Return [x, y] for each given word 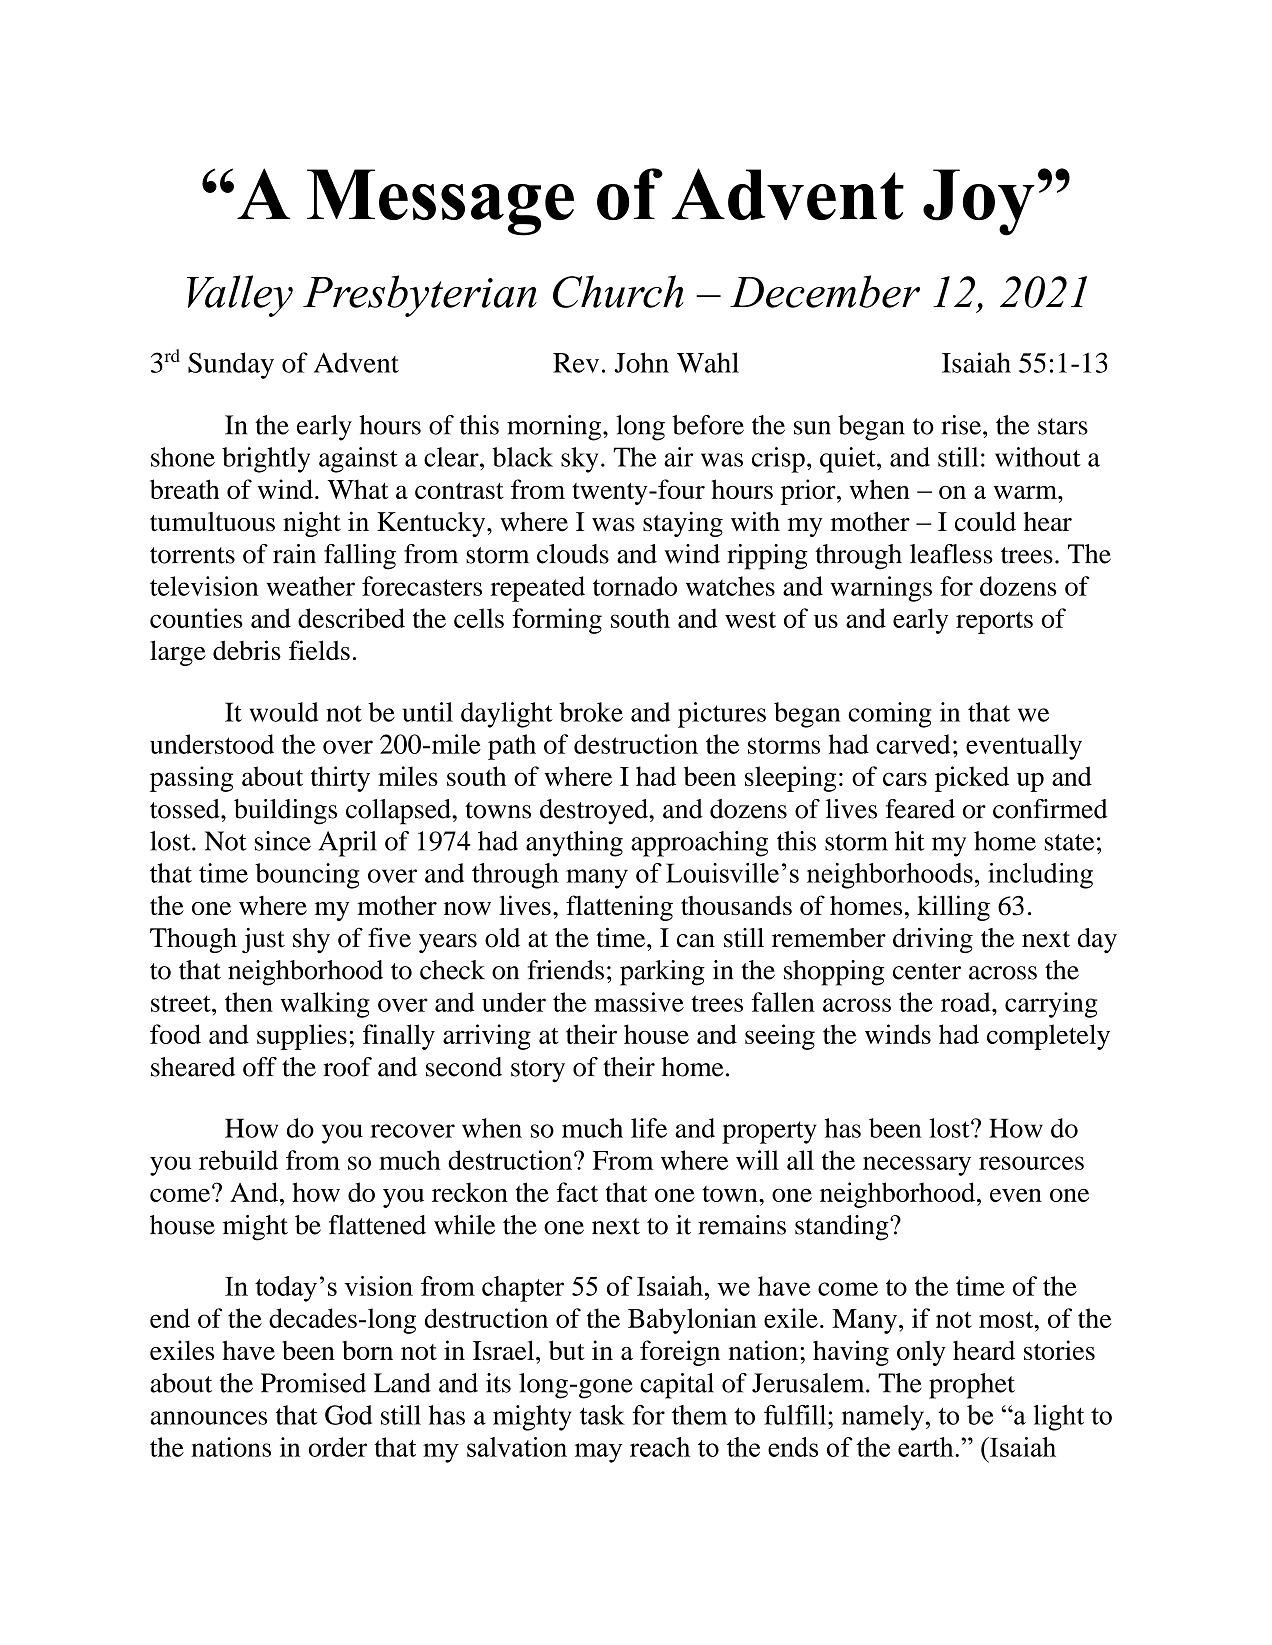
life [649, 1128]
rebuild [238, 1160]
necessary [917, 1166]
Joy [979, 202]
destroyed [595, 812]
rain [294, 554]
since [283, 841]
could [985, 522]
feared [920, 809]
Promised [313, 1383]
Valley [240, 296]
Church [618, 291]
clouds [573, 554]
